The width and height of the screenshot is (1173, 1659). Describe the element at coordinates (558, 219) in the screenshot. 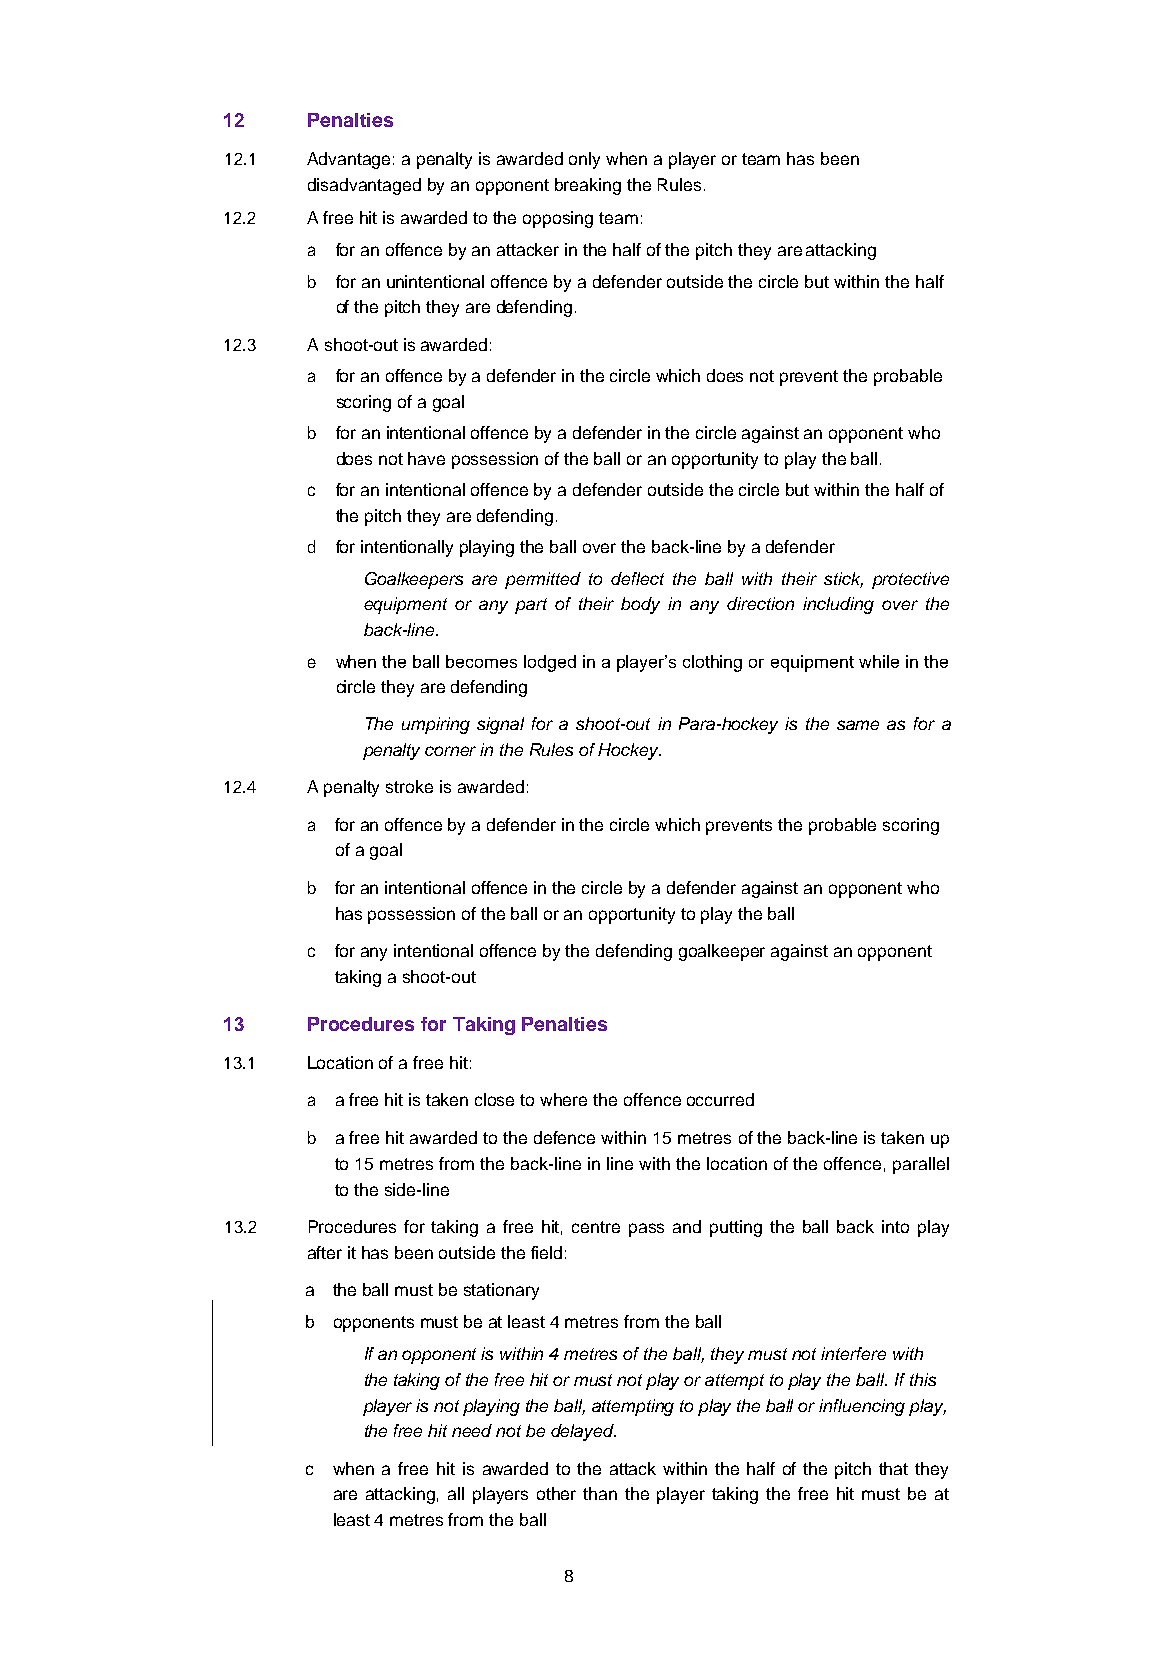

I see `opposing` at that location.
